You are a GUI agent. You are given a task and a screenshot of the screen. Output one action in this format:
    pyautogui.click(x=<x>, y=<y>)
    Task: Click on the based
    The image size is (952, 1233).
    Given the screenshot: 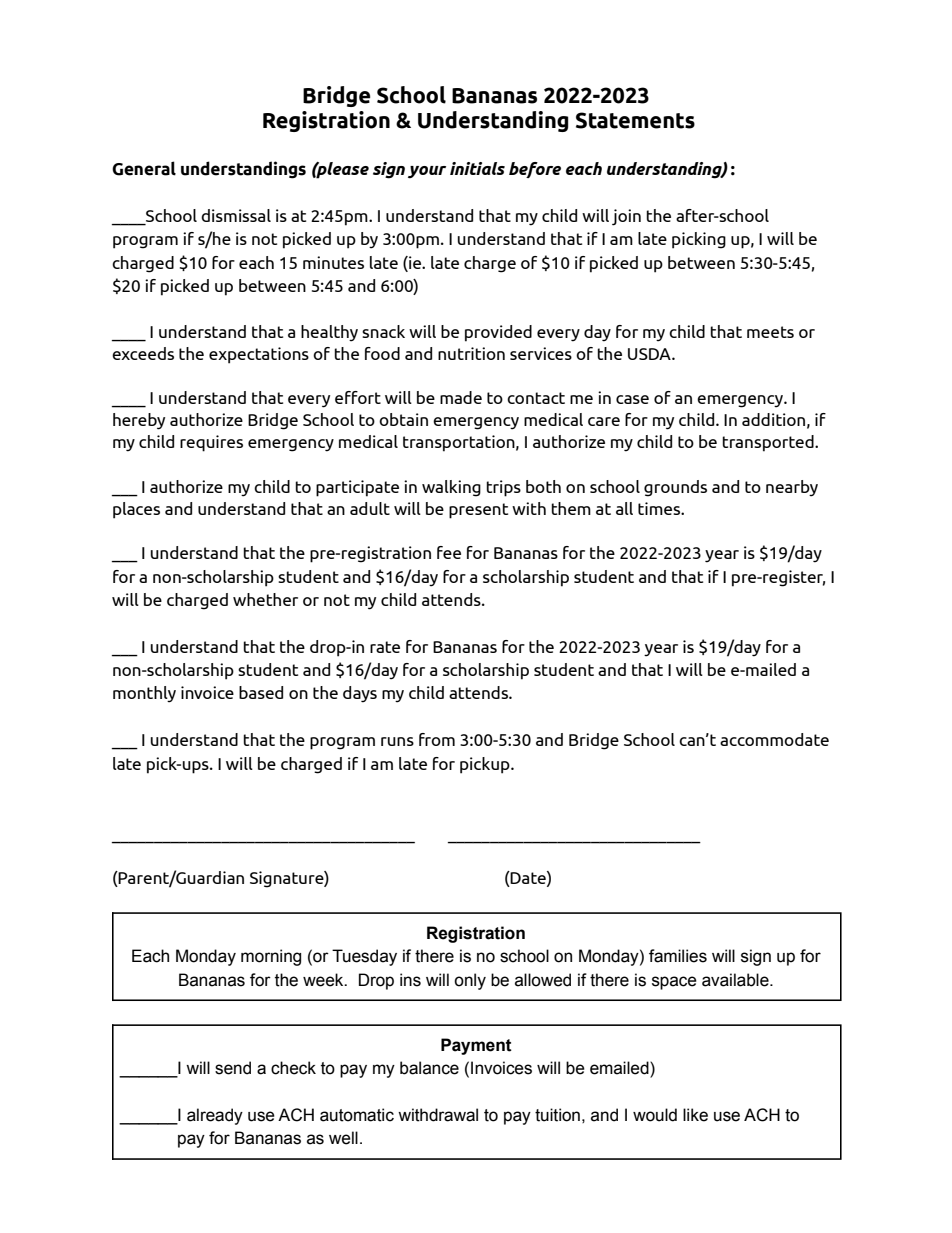 What is the action you would take?
    pyautogui.click(x=261, y=692)
